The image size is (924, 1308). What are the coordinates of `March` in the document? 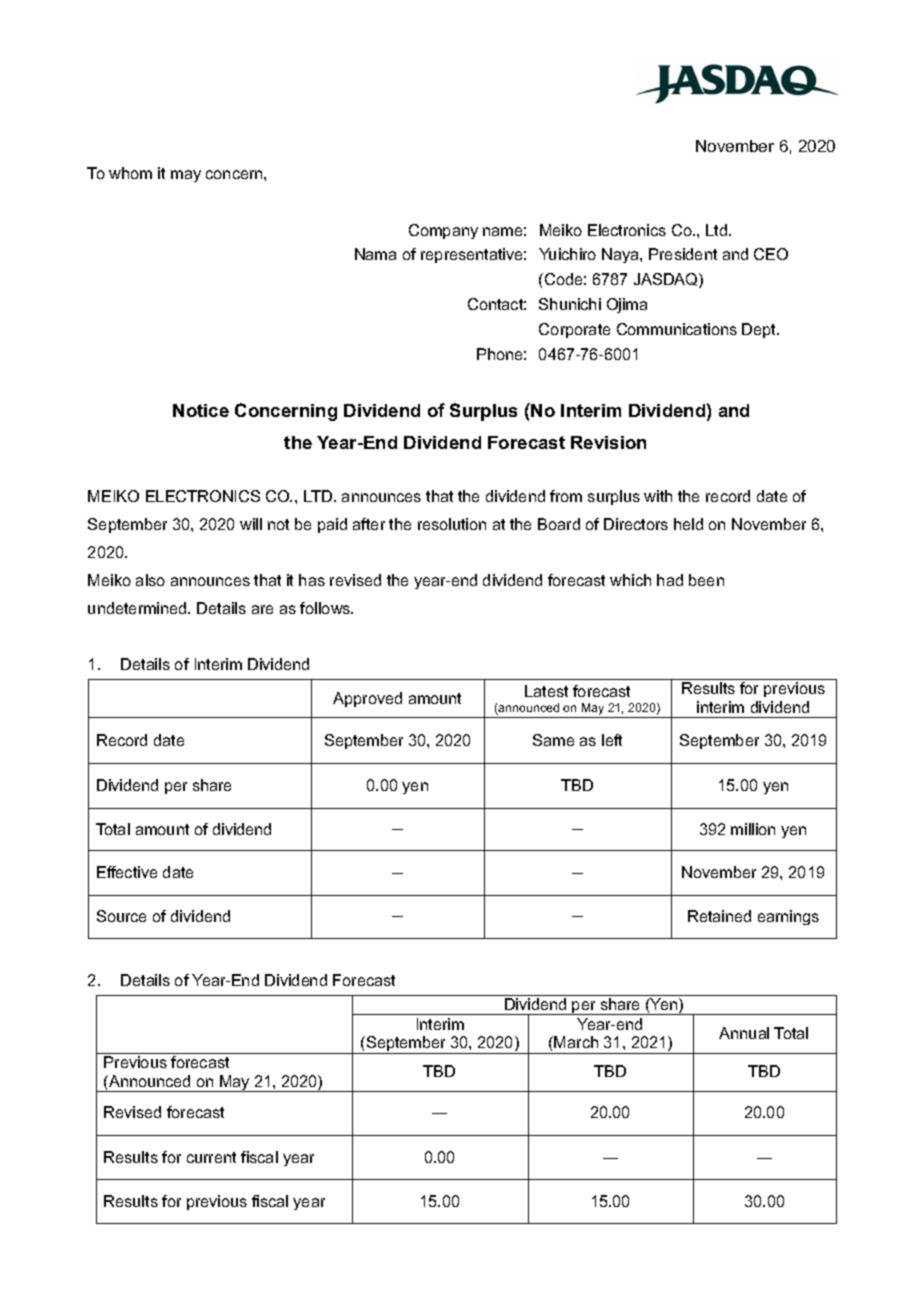 It's located at (576, 1042).
